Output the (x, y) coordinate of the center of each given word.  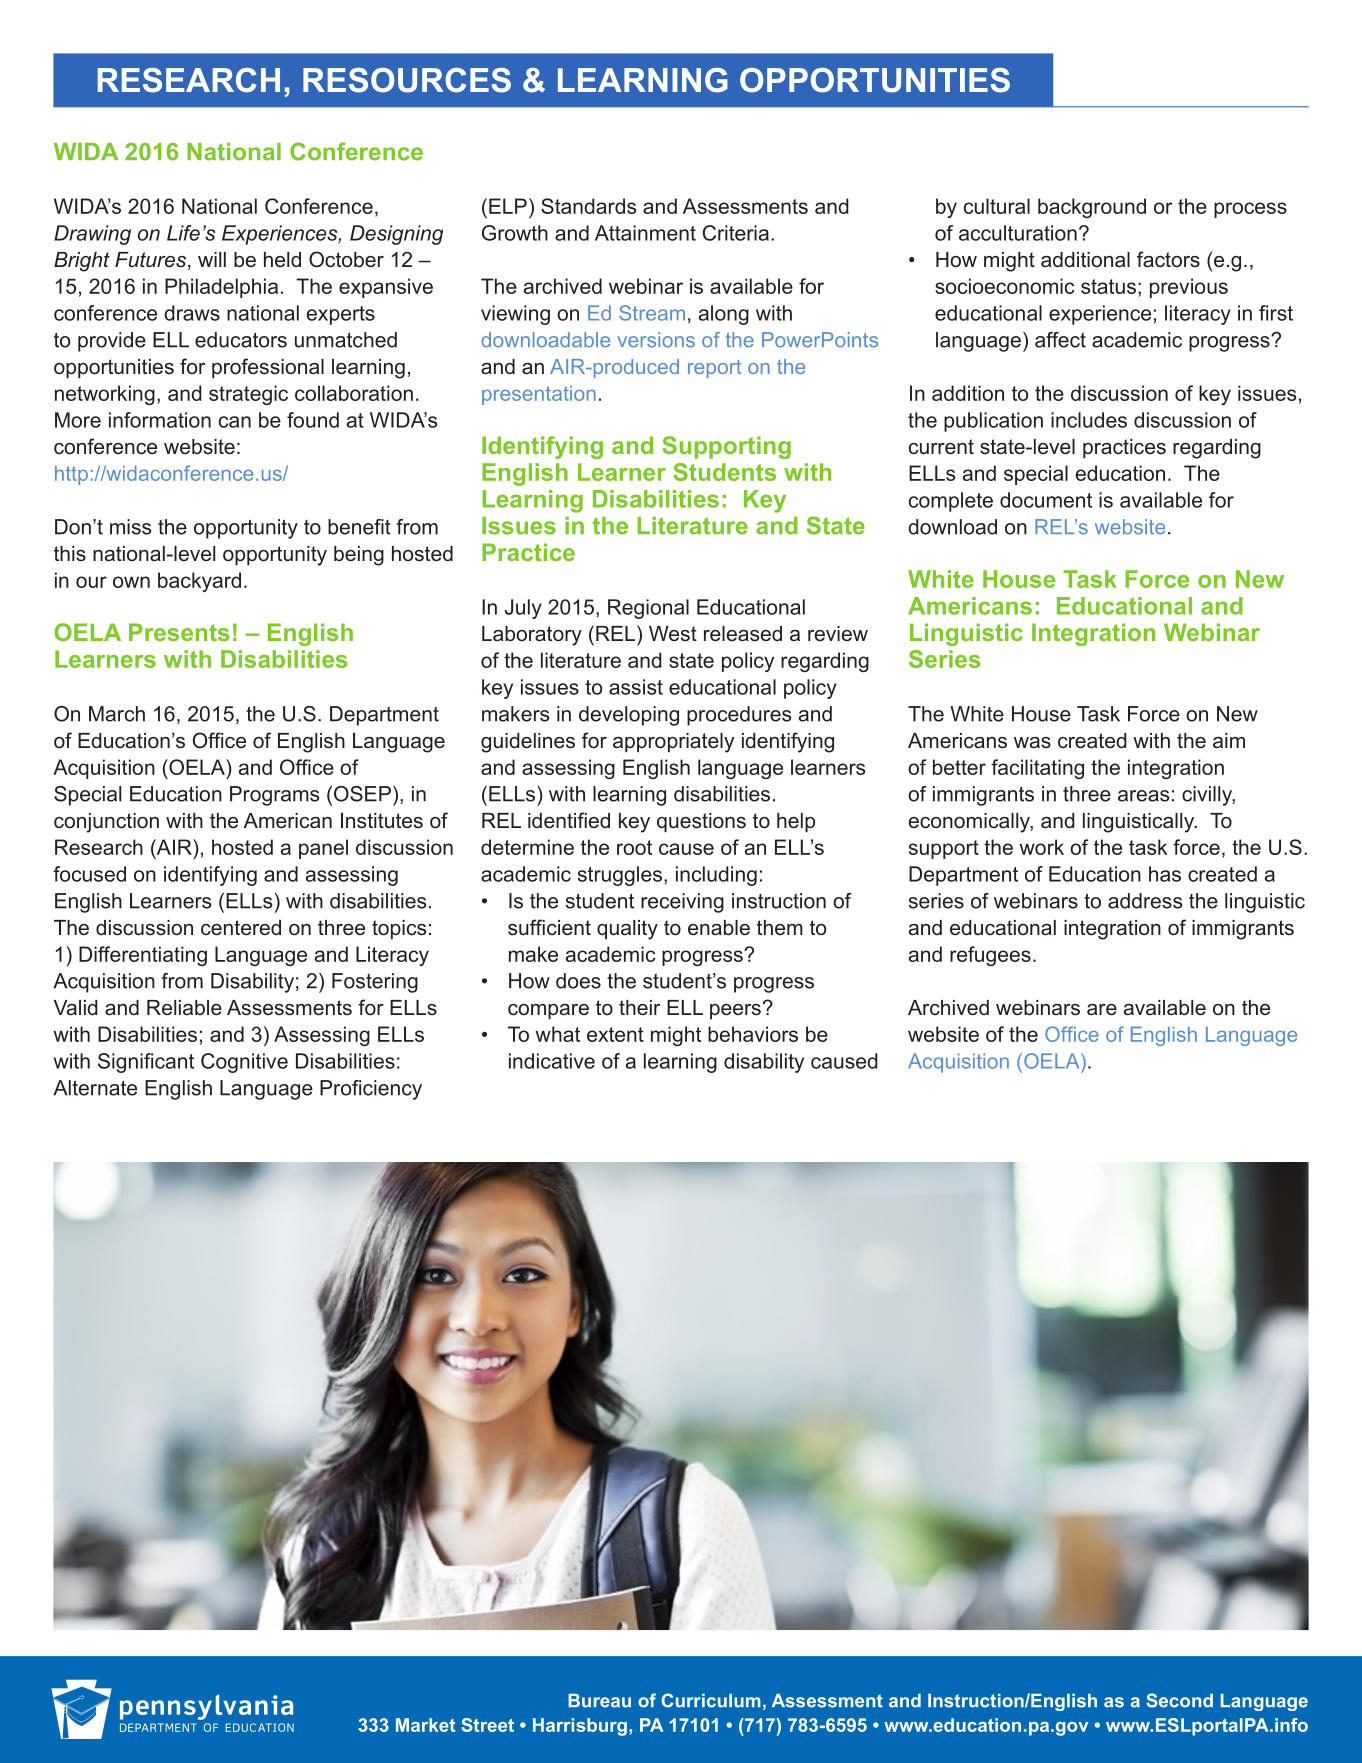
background (1092, 208)
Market (425, 1725)
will (212, 259)
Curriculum (711, 1700)
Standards (588, 206)
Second (1179, 1700)
